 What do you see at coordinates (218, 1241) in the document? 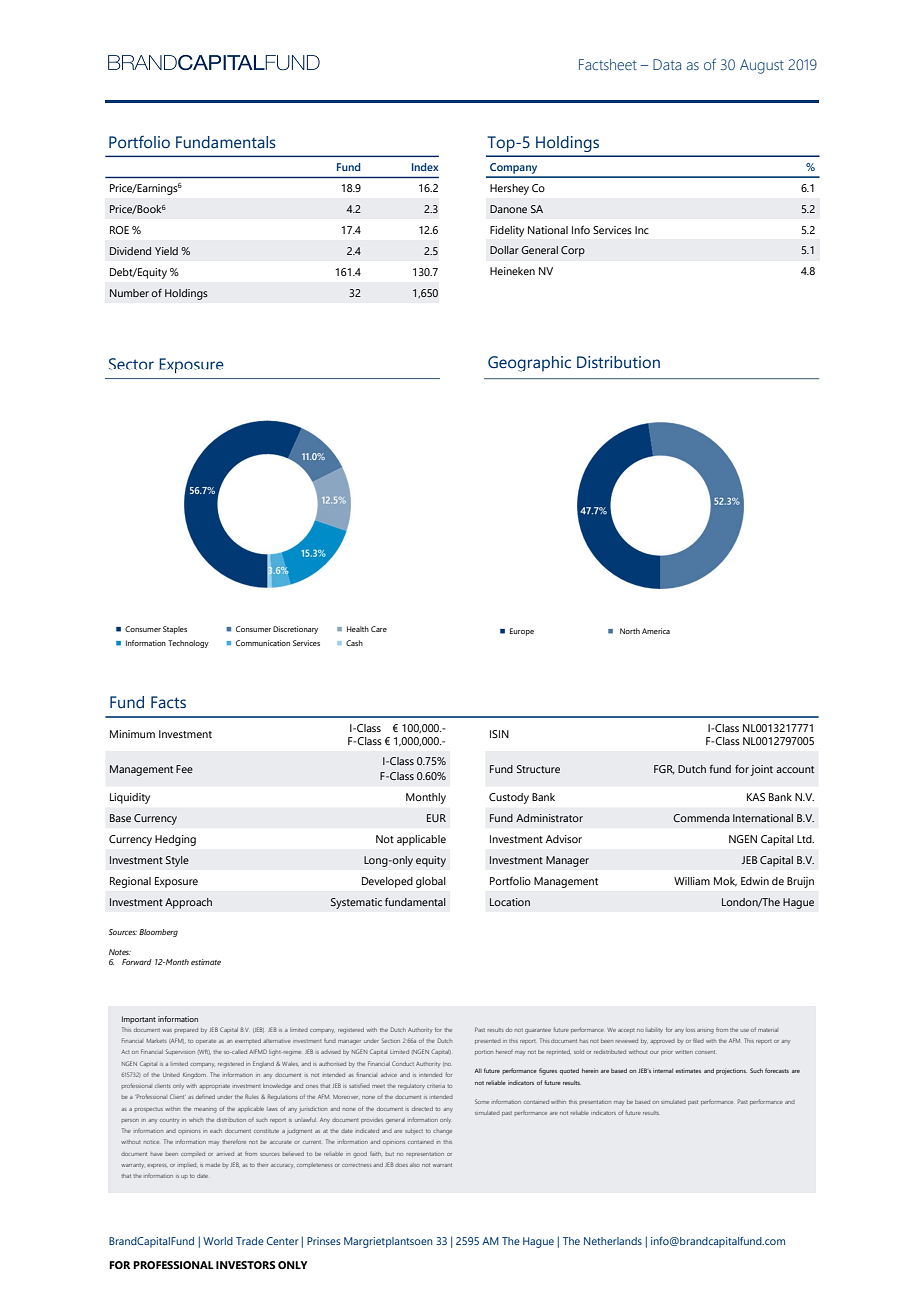
I see `World` at bounding box center [218, 1241].
